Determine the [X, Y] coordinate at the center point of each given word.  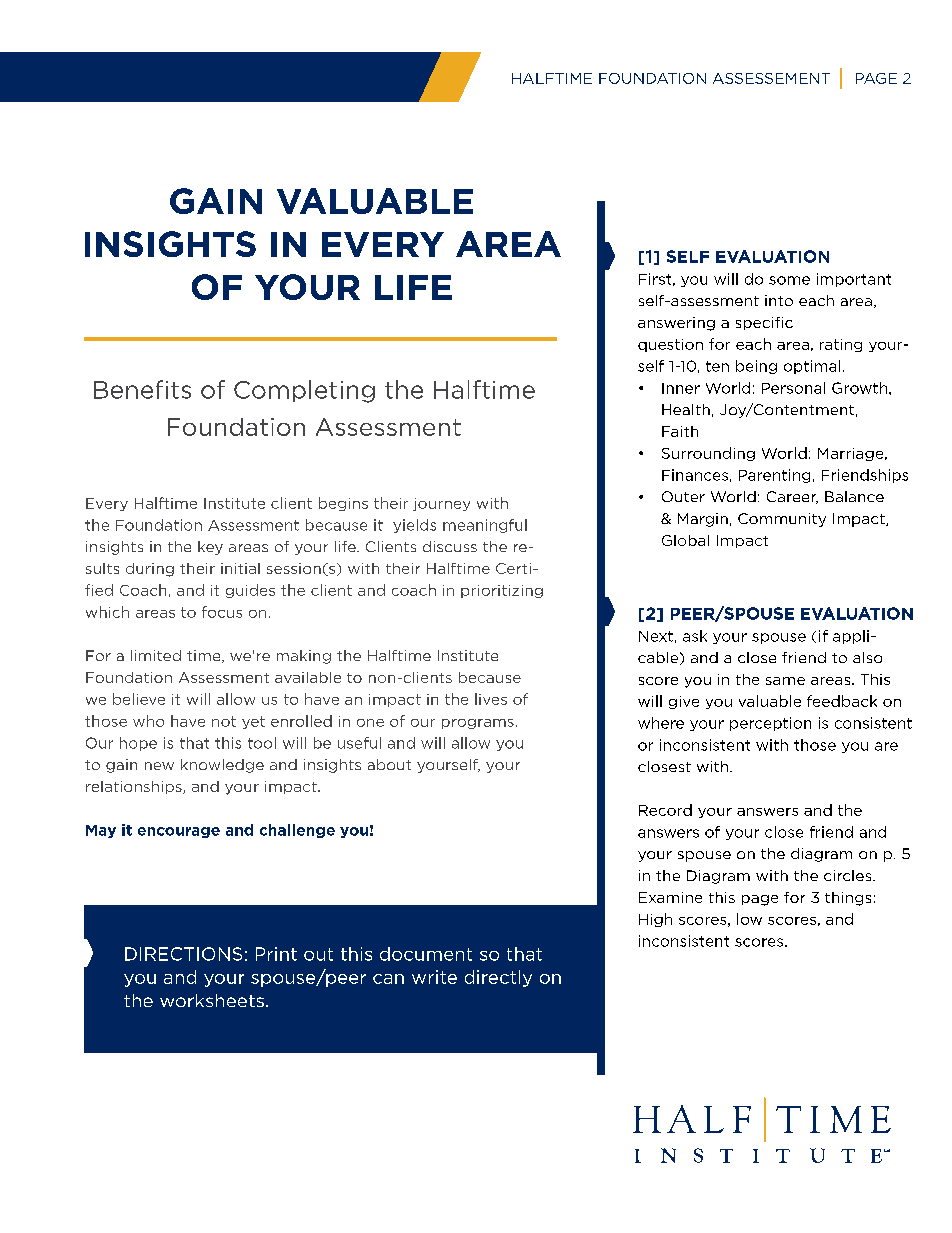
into [779, 300]
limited [156, 655]
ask [695, 636]
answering [676, 324]
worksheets [212, 1000]
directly [498, 978]
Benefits [142, 389]
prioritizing [502, 591]
